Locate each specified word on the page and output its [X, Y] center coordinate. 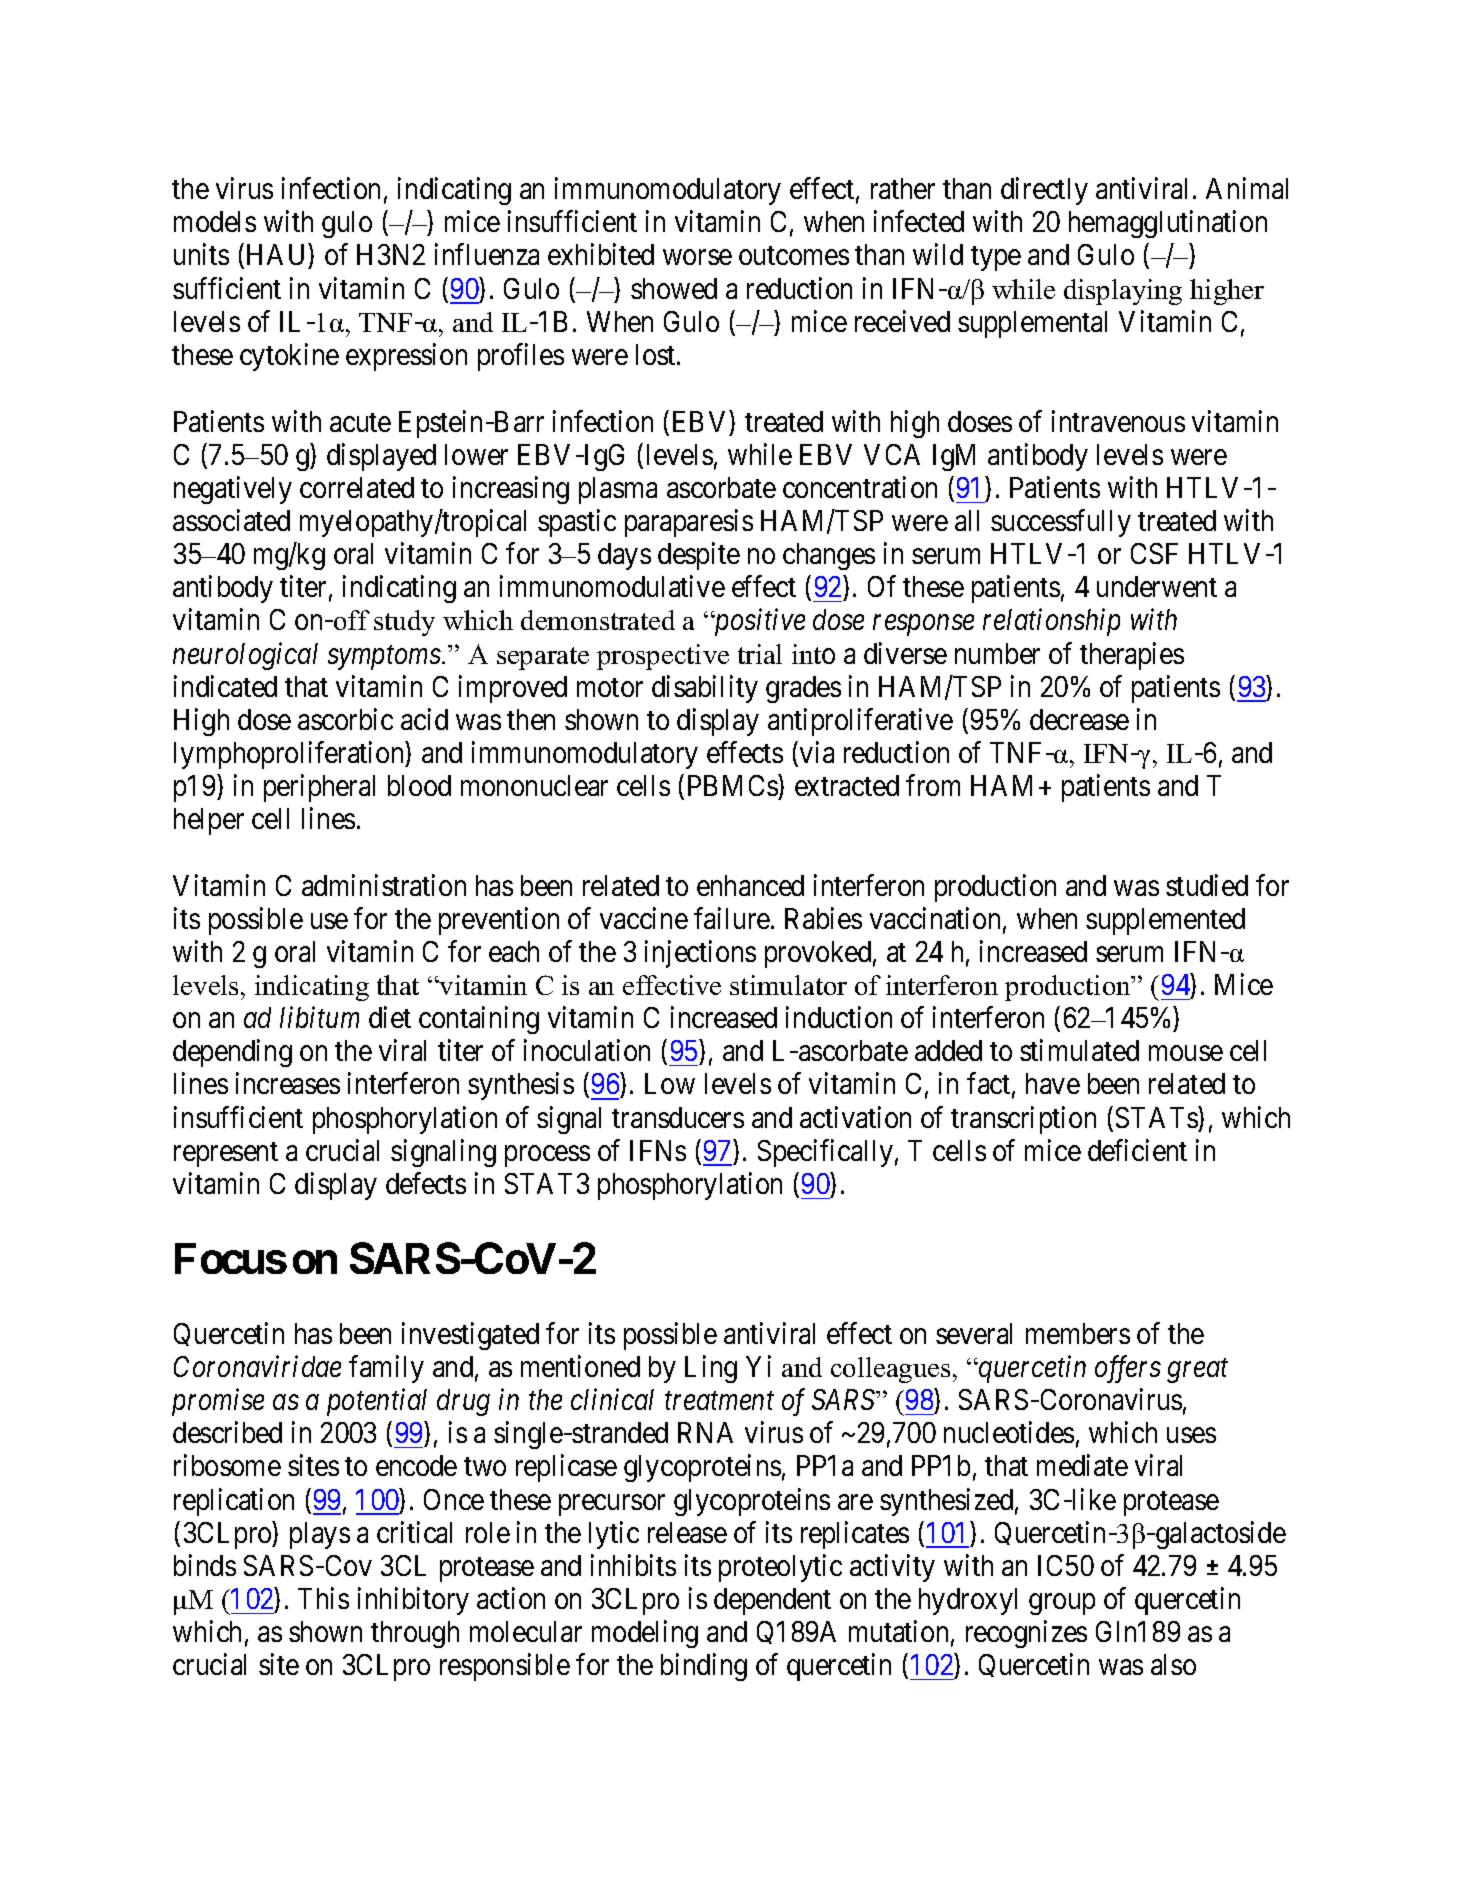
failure [732, 918]
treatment [719, 1401]
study [404, 623]
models [215, 221]
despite [699, 556]
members [1078, 1333]
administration [384, 885]
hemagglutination [1168, 224]
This [323, 1598]
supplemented [1165, 921]
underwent [1157, 586]
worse [697, 257]
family [386, 1369]
